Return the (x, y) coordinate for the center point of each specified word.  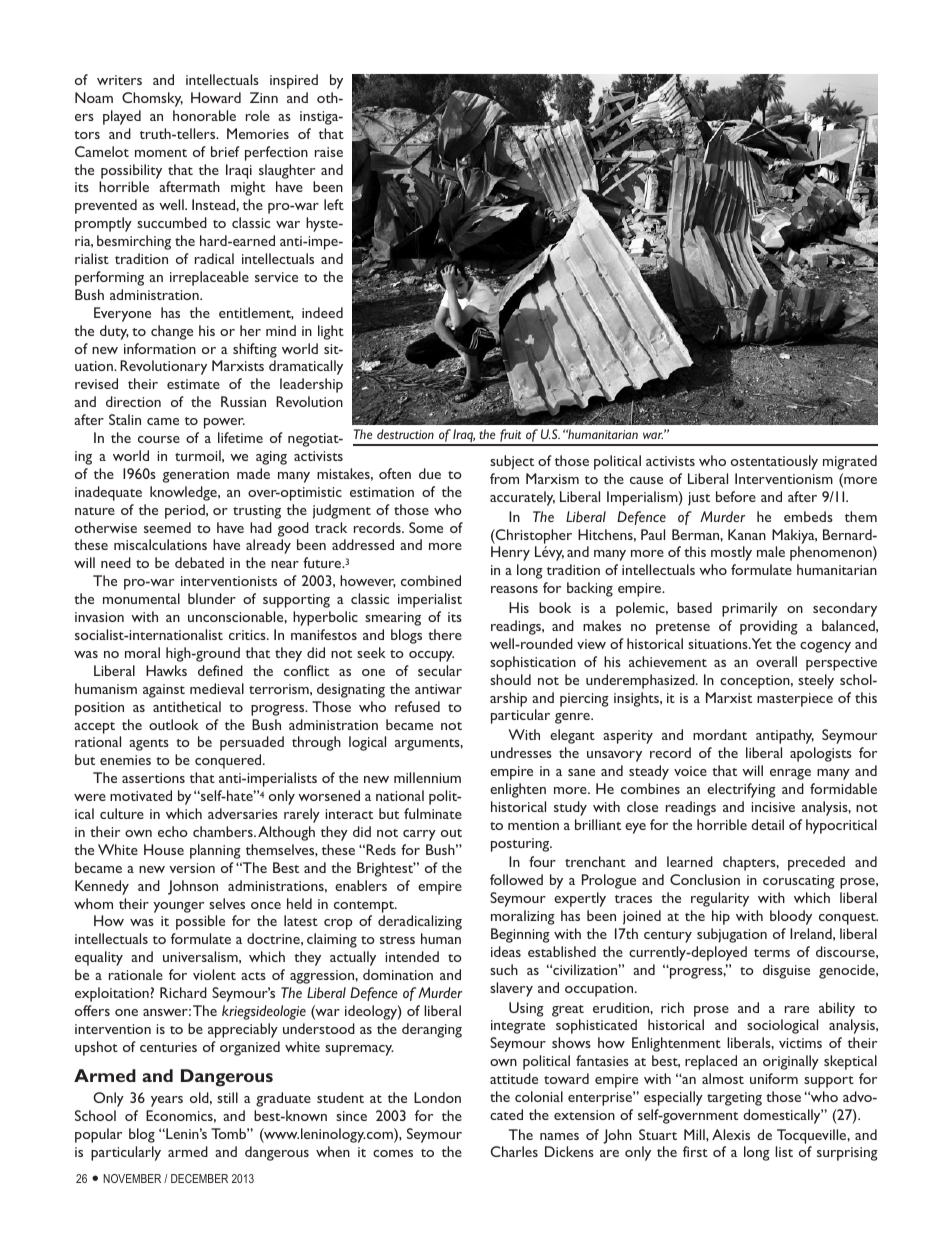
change (172, 332)
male (771, 551)
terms (772, 953)
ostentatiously (774, 462)
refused (417, 706)
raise (329, 152)
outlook (174, 724)
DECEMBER (199, 1178)
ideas (506, 951)
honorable (204, 115)
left (334, 204)
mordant (720, 734)
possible (200, 922)
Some (426, 527)
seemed (167, 527)
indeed (322, 312)
